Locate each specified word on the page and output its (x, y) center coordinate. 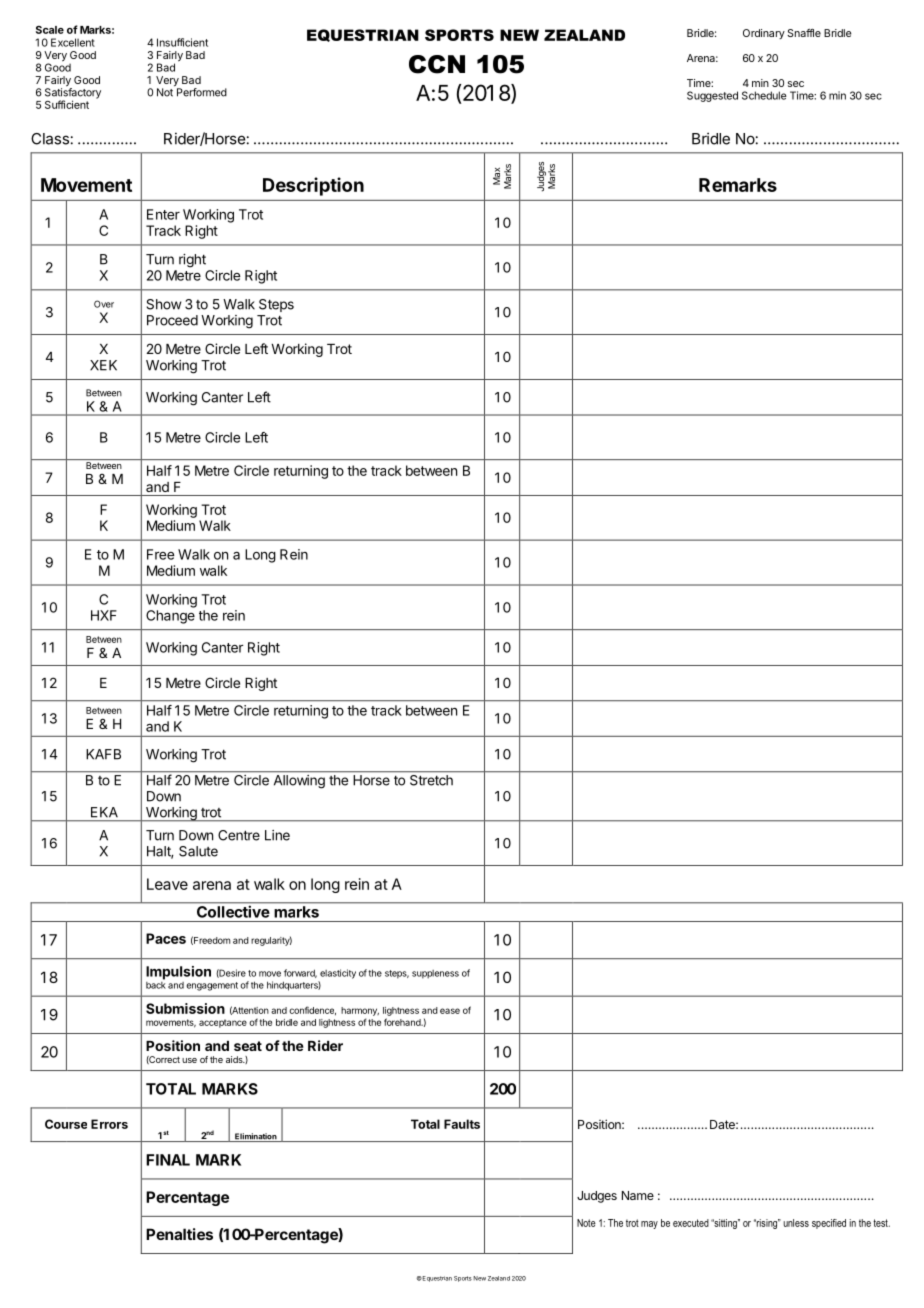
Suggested (712, 96)
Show (163, 304)
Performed (202, 92)
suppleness (435, 974)
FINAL (168, 1160)
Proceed (172, 320)
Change (170, 617)
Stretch (431, 779)
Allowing (299, 781)
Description (313, 186)
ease (450, 1011)
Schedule (764, 95)
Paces (166, 938)
